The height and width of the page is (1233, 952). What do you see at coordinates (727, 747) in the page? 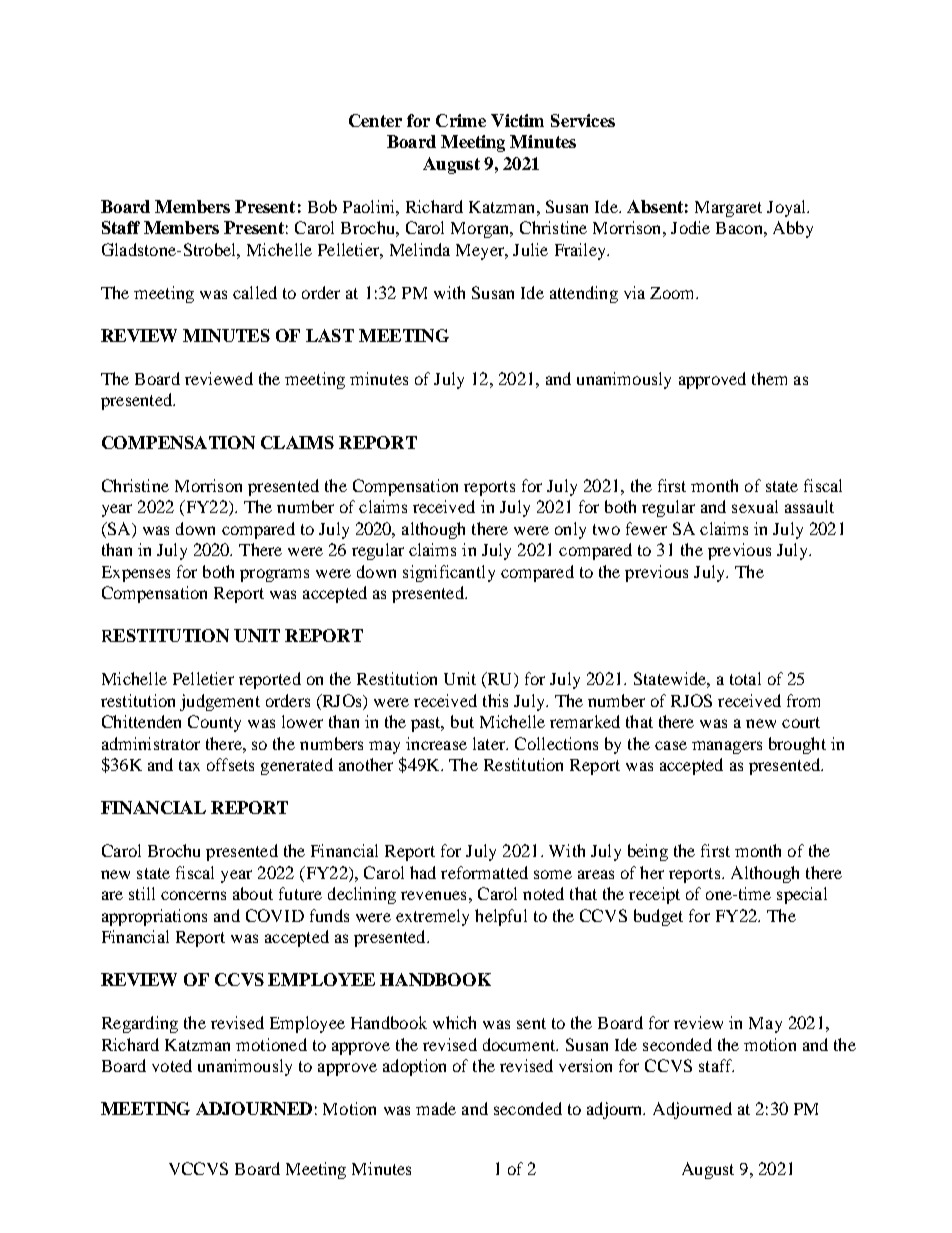
I see `managers` at bounding box center [727, 747].
